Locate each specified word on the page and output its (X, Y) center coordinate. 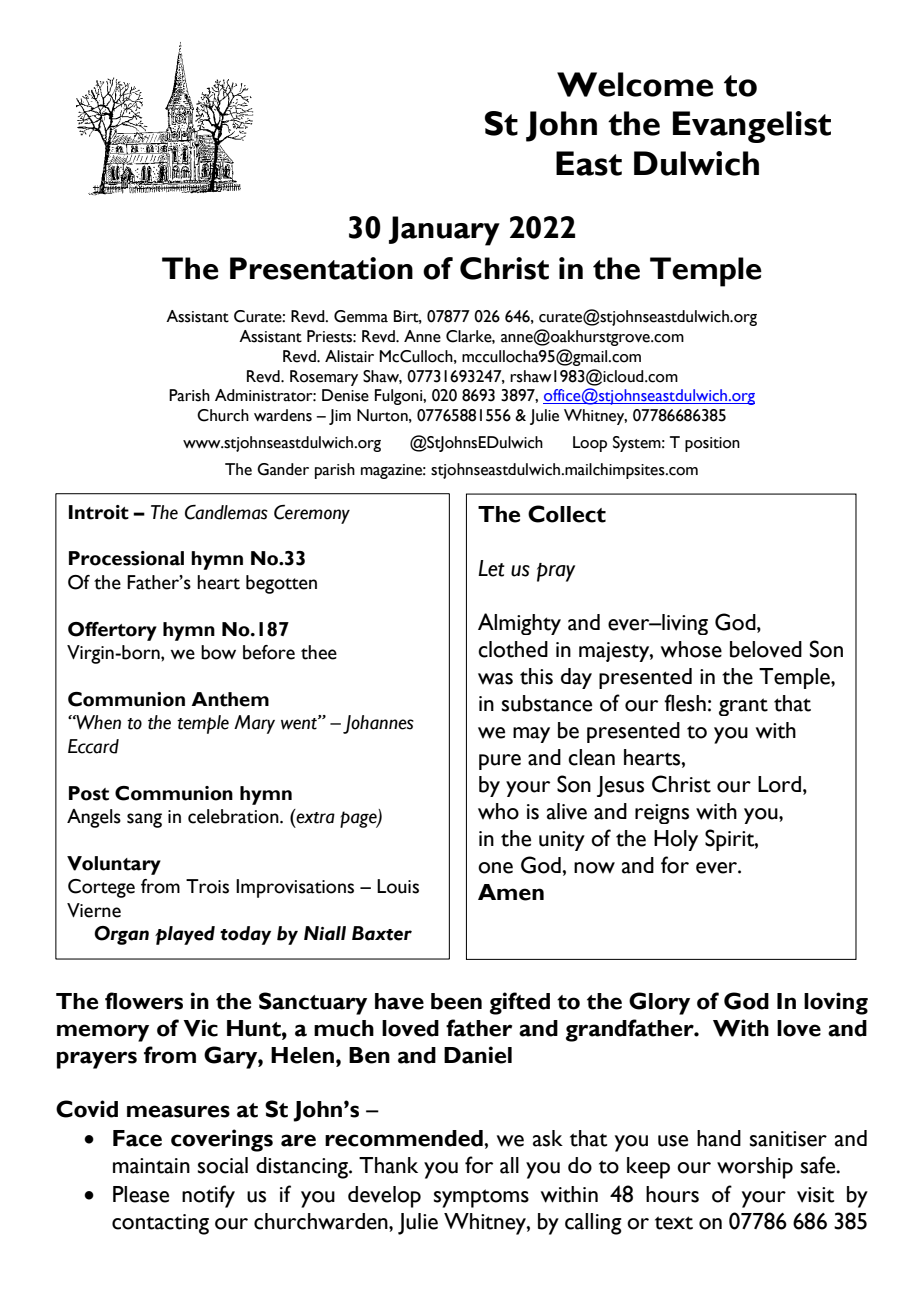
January (444, 231)
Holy (676, 840)
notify (208, 1196)
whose (691, 649)
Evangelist (752, 127)
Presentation (321, 268)
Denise (345, 395)
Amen (511, 892)
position (712, 444)
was (495, 679)
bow (218, 652)
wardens (283, 415)
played (185, 935)
